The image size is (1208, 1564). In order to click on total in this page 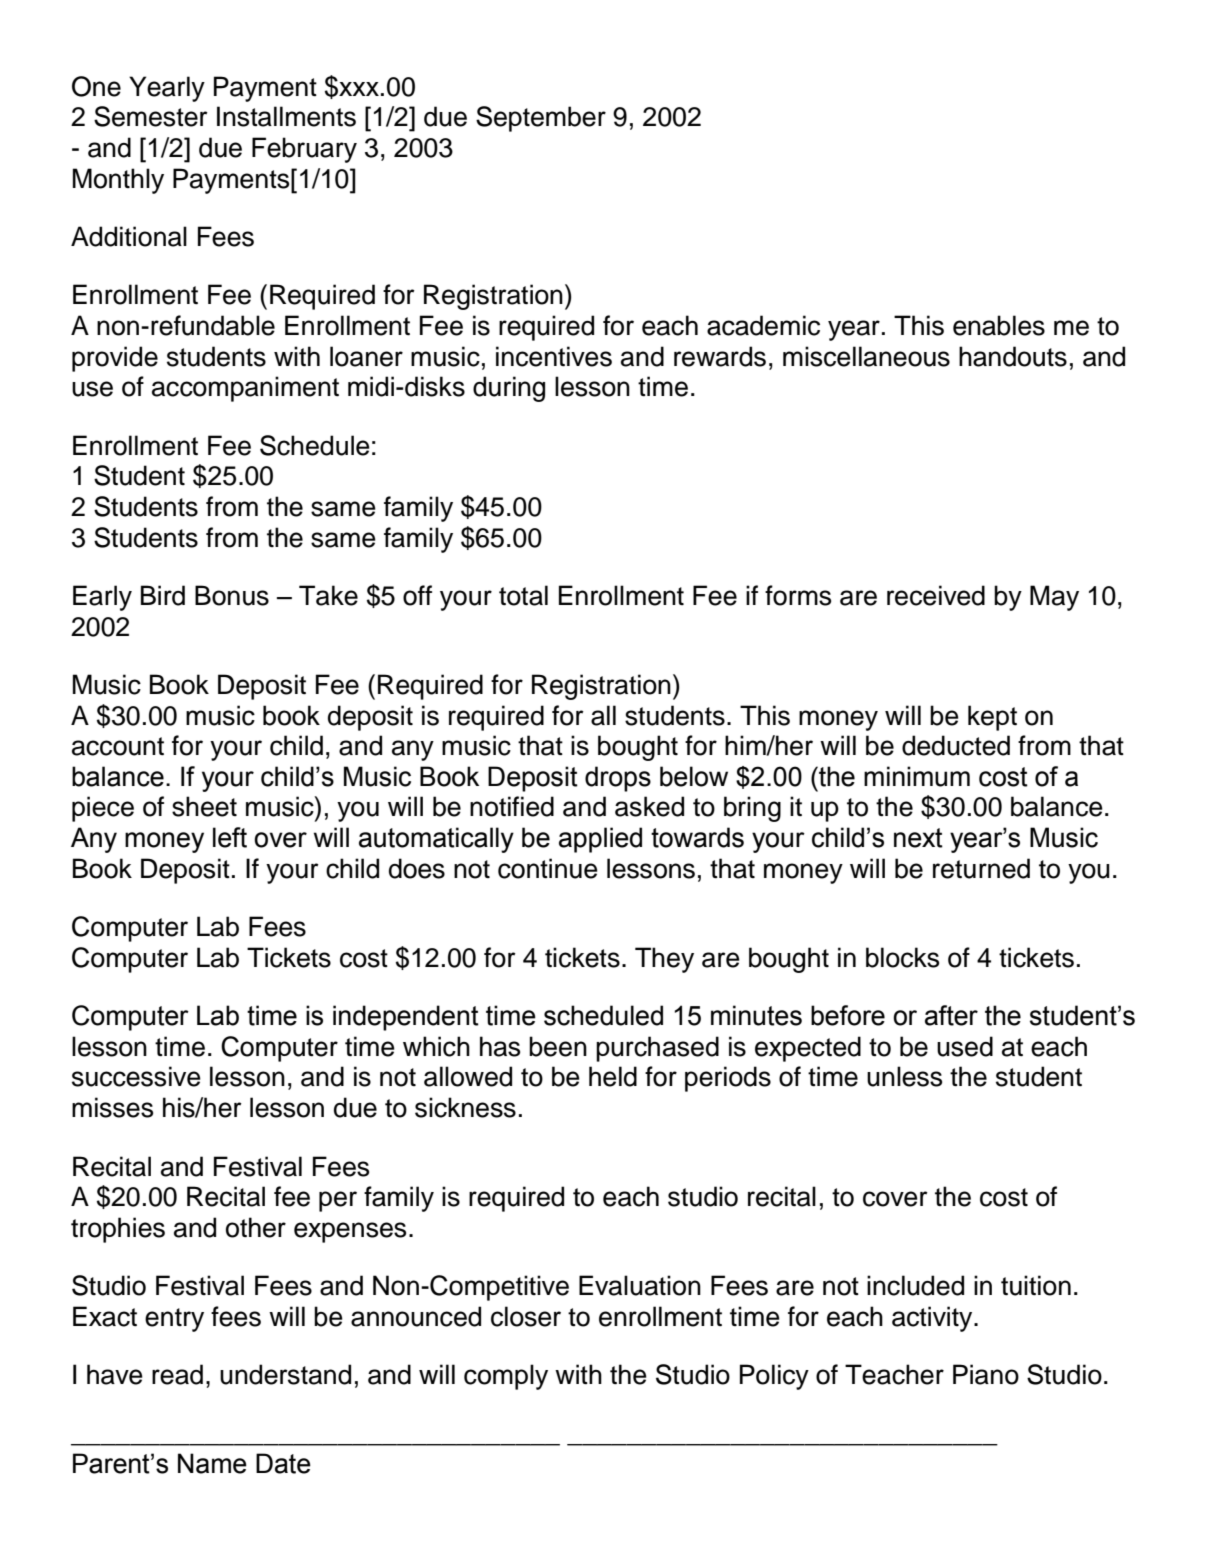, I will do `click(523, 595)`.
